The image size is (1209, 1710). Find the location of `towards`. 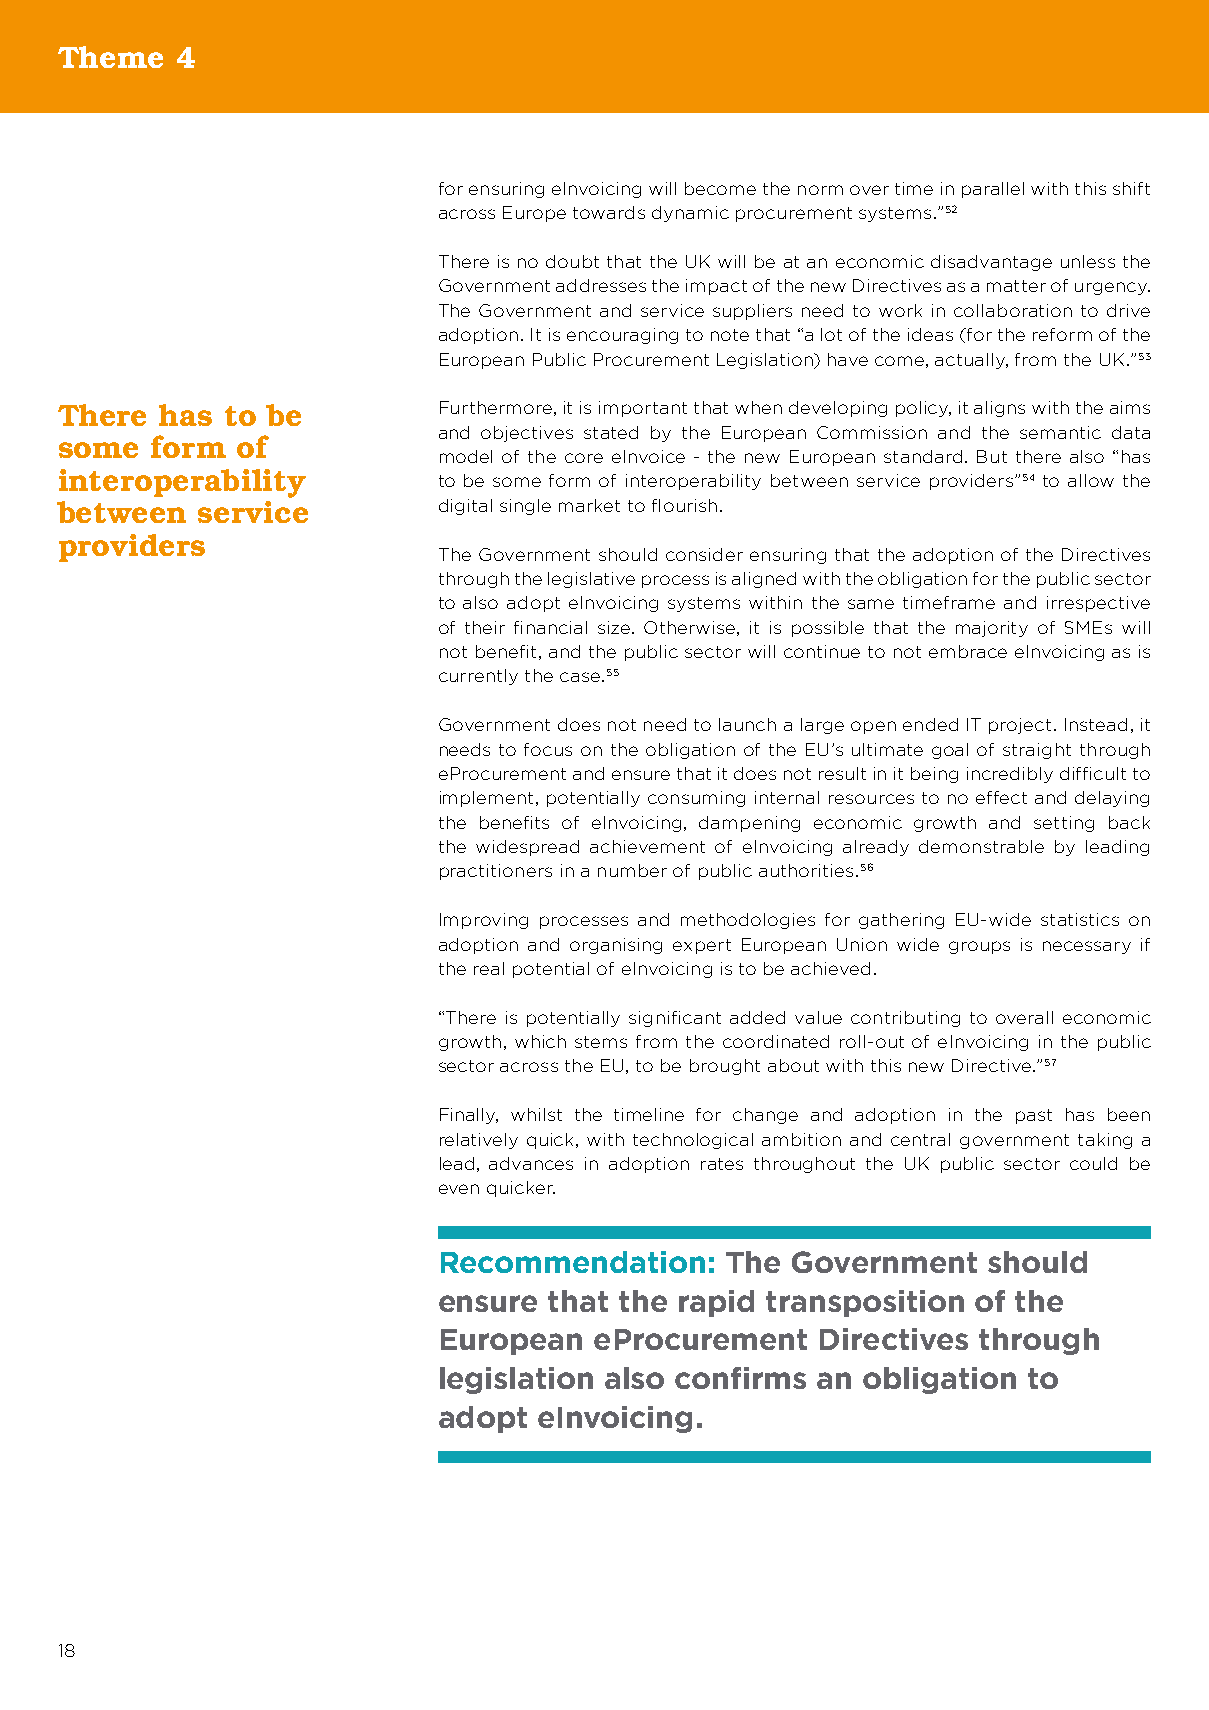

towards is located at coordinates (609, 212).
